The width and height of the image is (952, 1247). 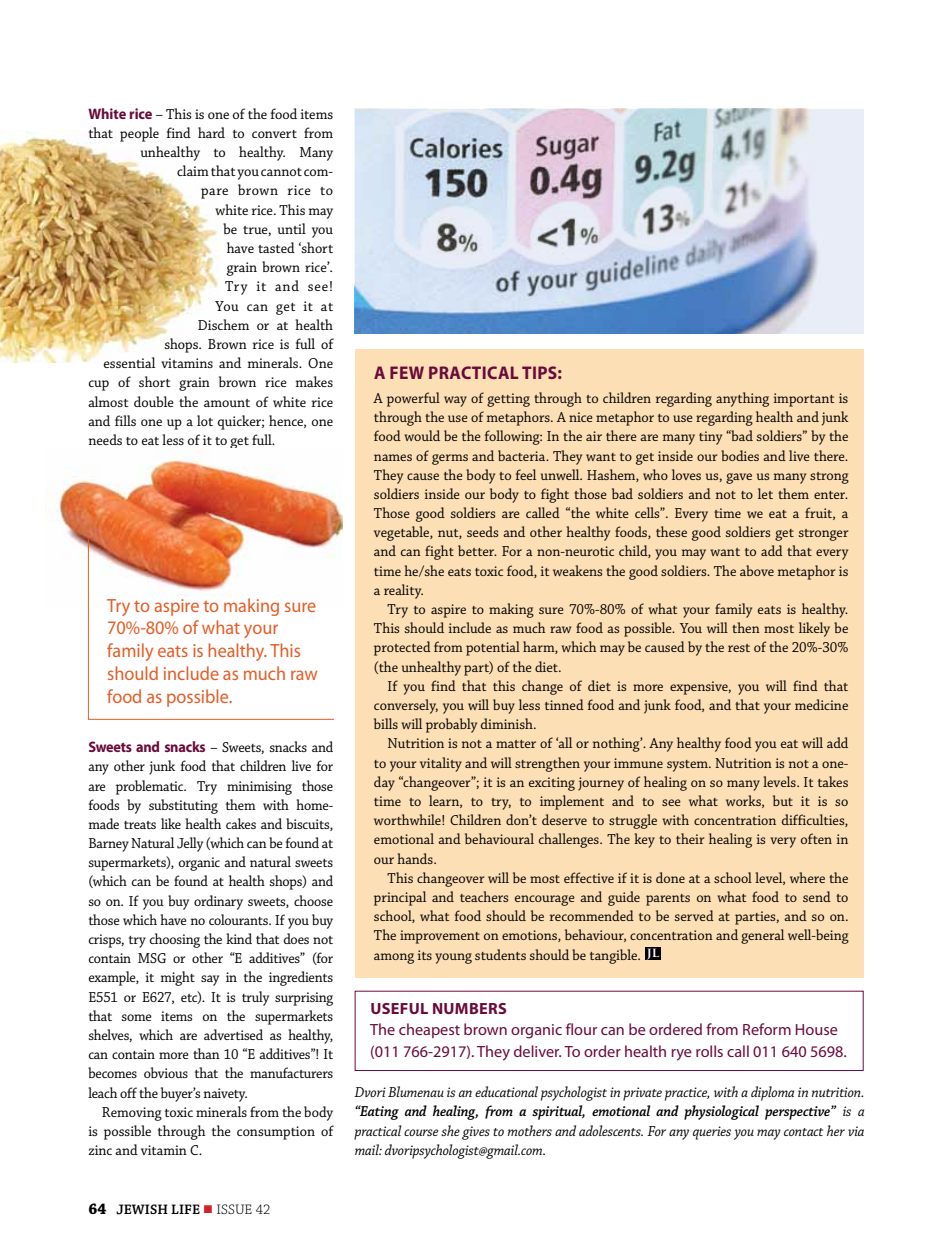 What do you see at coordinates (193, 170) in the image?
I see `claim` at bounding box center [193, 170].
